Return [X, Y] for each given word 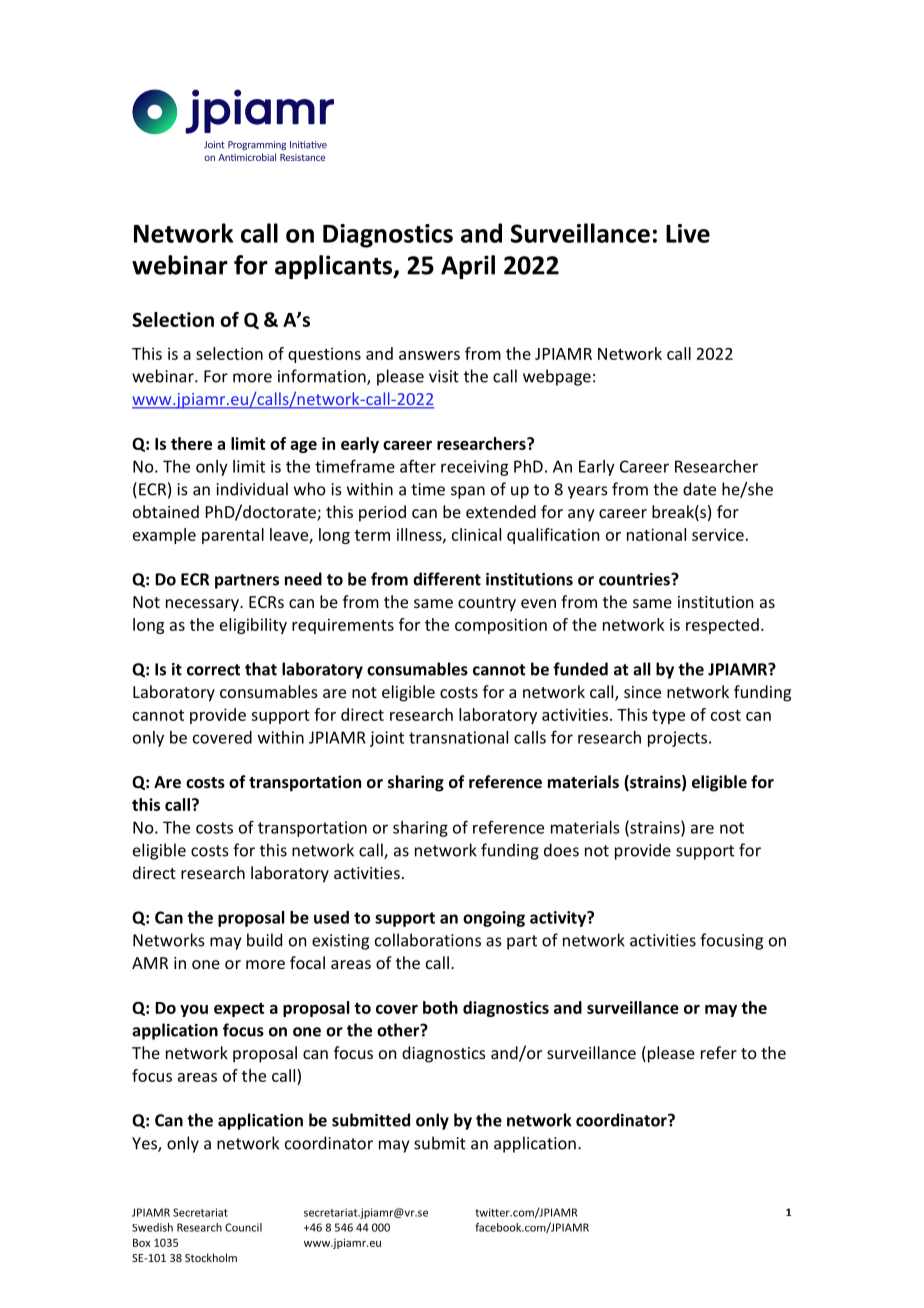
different [447, 579]
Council [243, 1227]
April [468, 267]
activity [559, 919]
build [264, 940]
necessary [203, 605]
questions [324, 355]
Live [688, 233]
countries [635, 579]
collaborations [428, 940]
